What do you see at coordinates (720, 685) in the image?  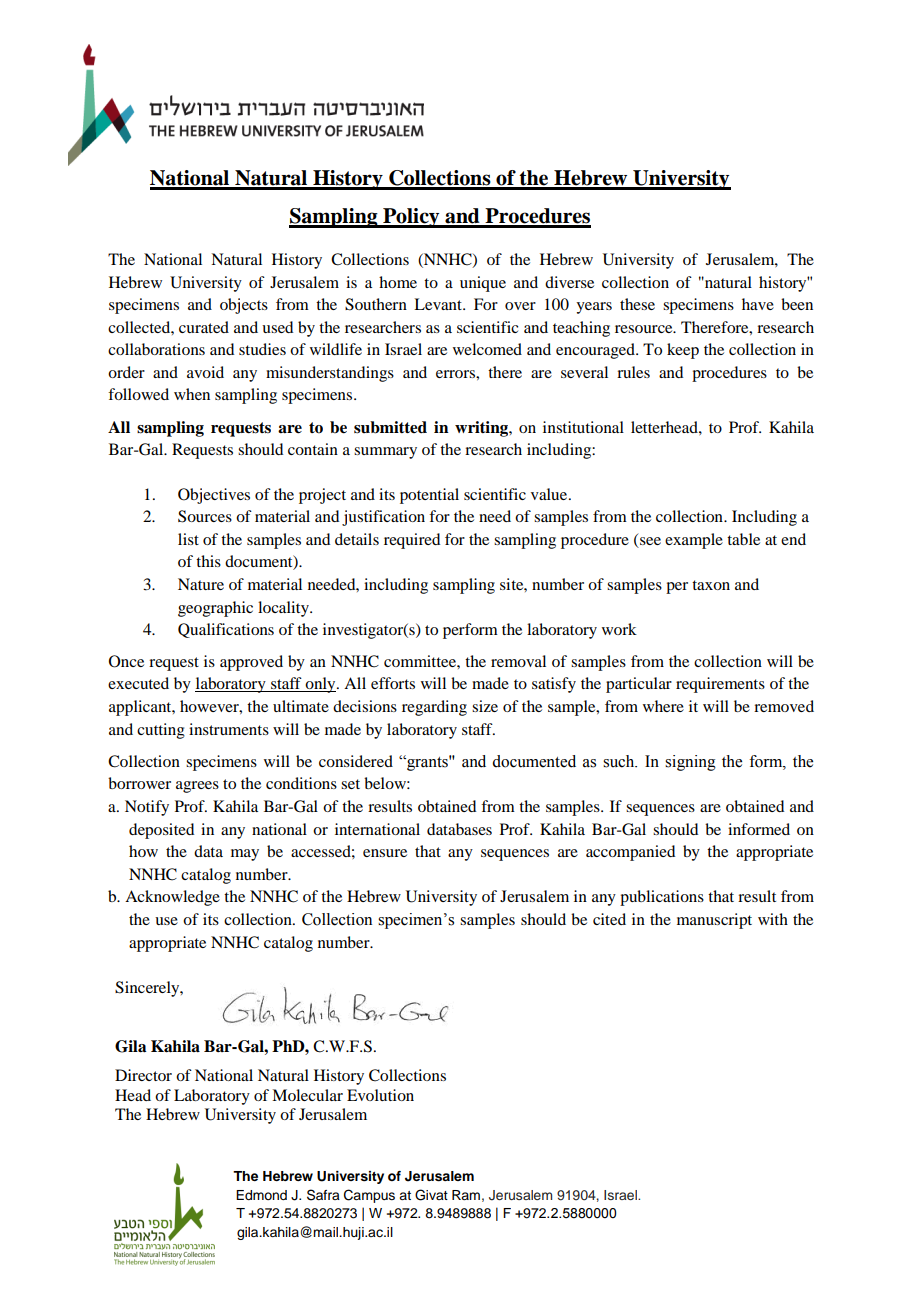 I see `requirements` at bounding box center [720, 685].
